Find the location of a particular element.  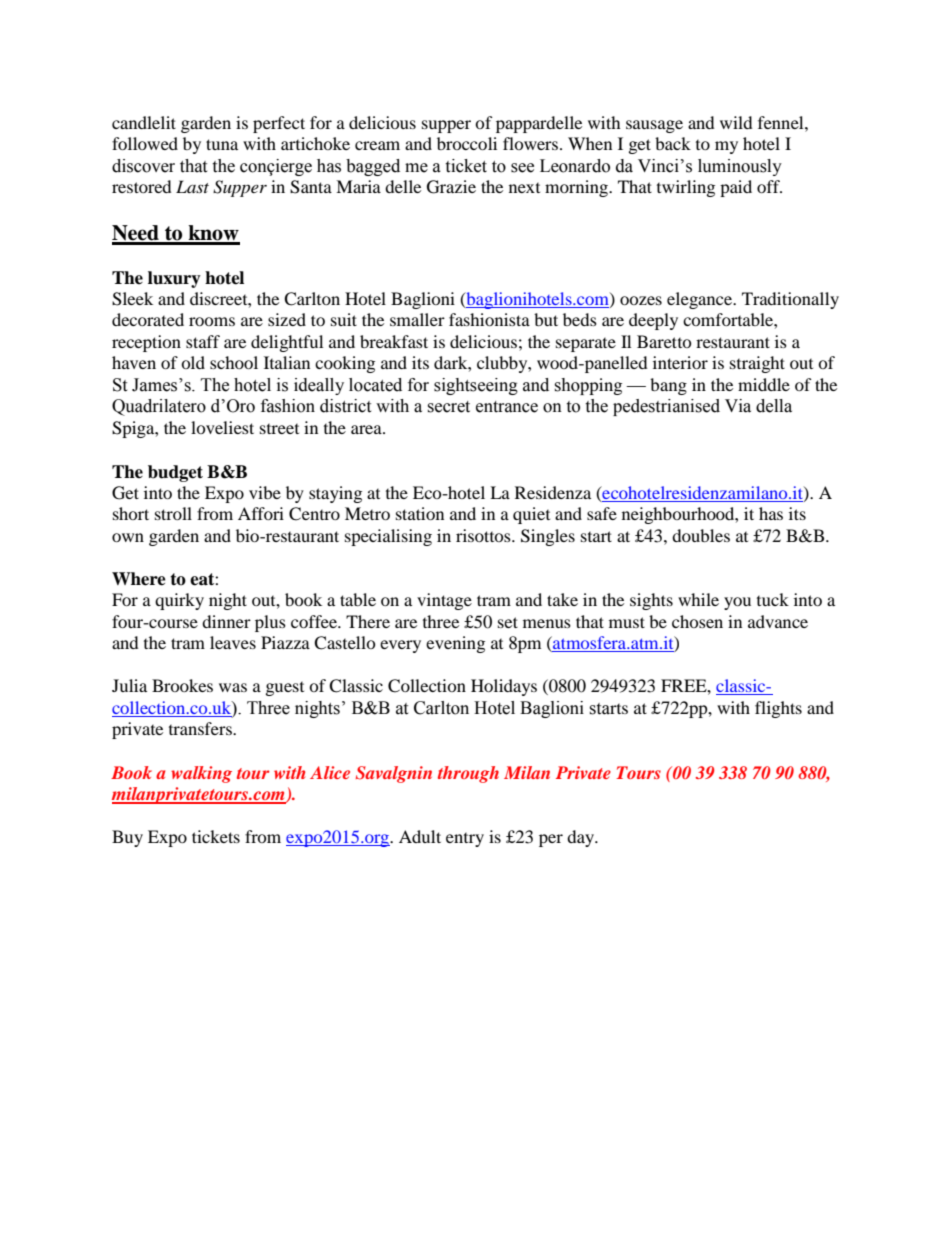

tuna is located at coordinates (222, 144).
